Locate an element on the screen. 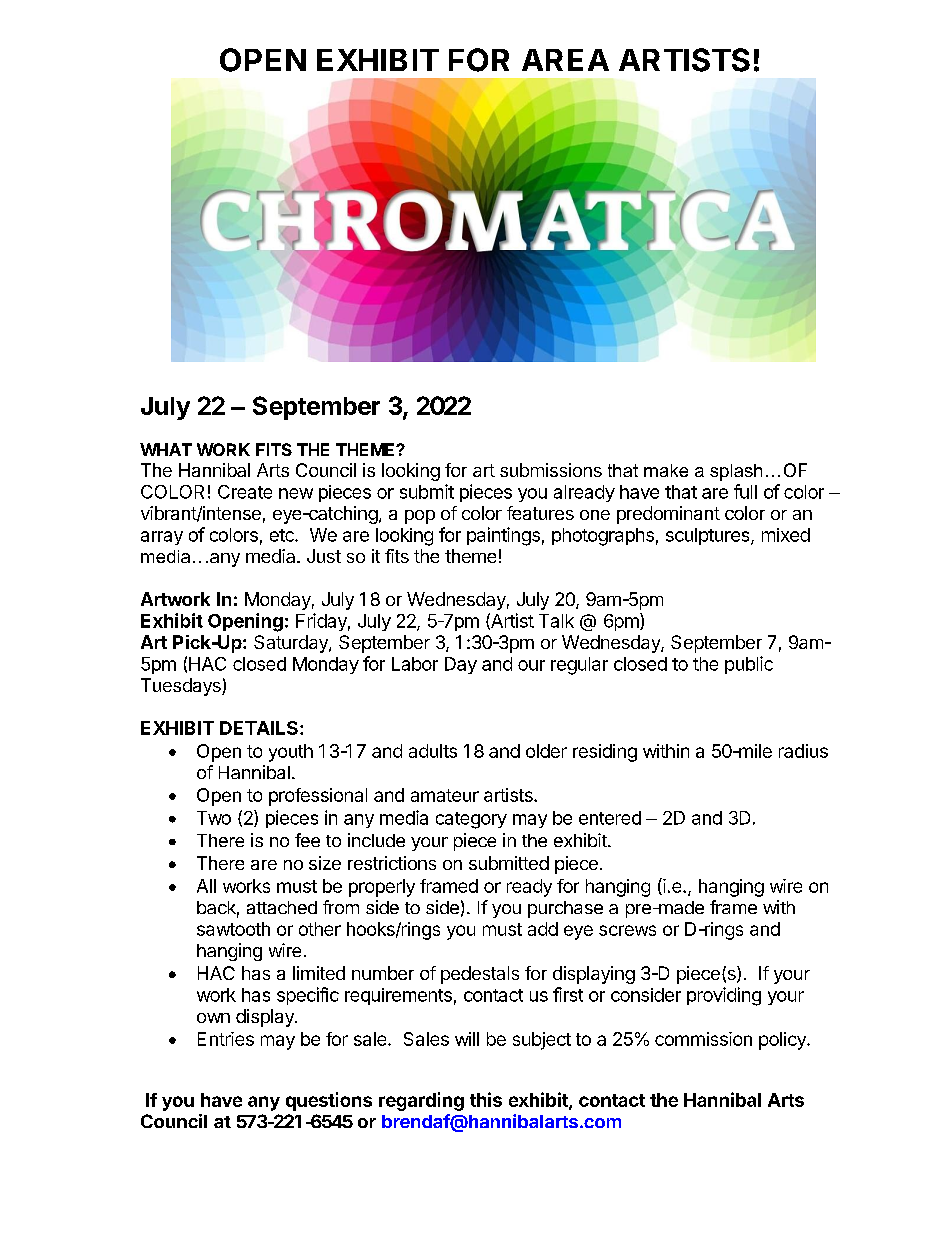  AREA is located at coordinates (565, 60).
